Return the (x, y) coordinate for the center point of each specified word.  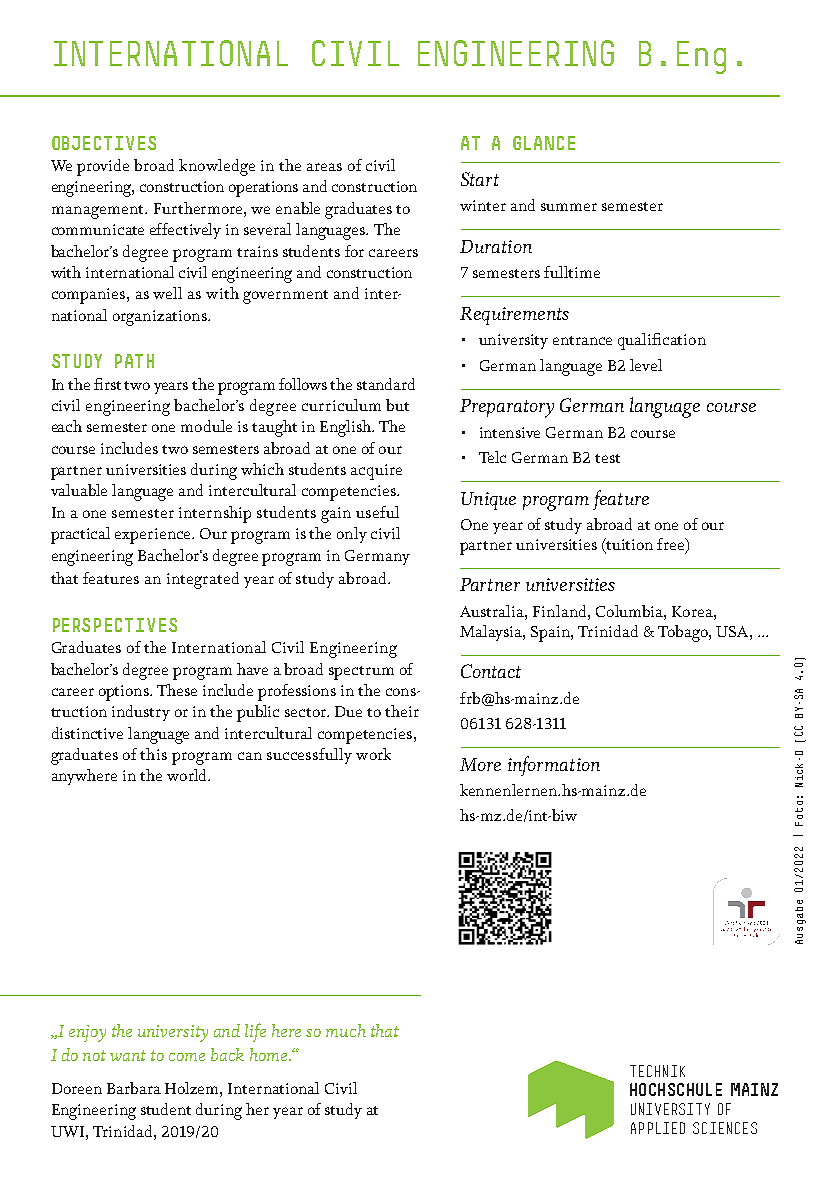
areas (324, 167)
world (188, 775)
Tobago (684, 633)
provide (103, 167)
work (373, 754)
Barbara (134, 1088)
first (107, 384)
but (397, 405)
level (646, 365)
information (554, 766)
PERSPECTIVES (115, 625)
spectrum (361, 673)
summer (569, 207)
